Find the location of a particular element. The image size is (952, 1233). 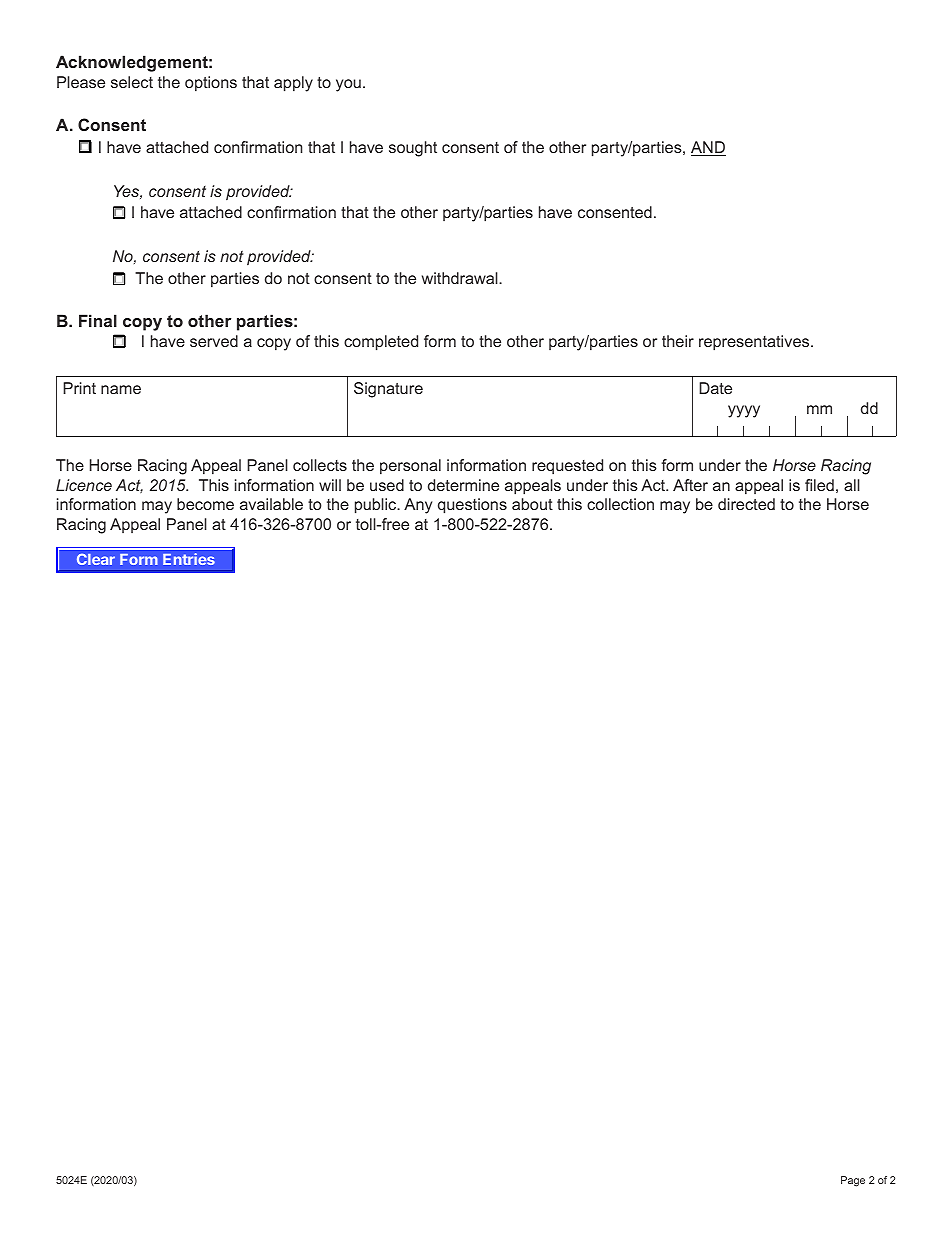

representatives is located at coordinates (755, 343).
